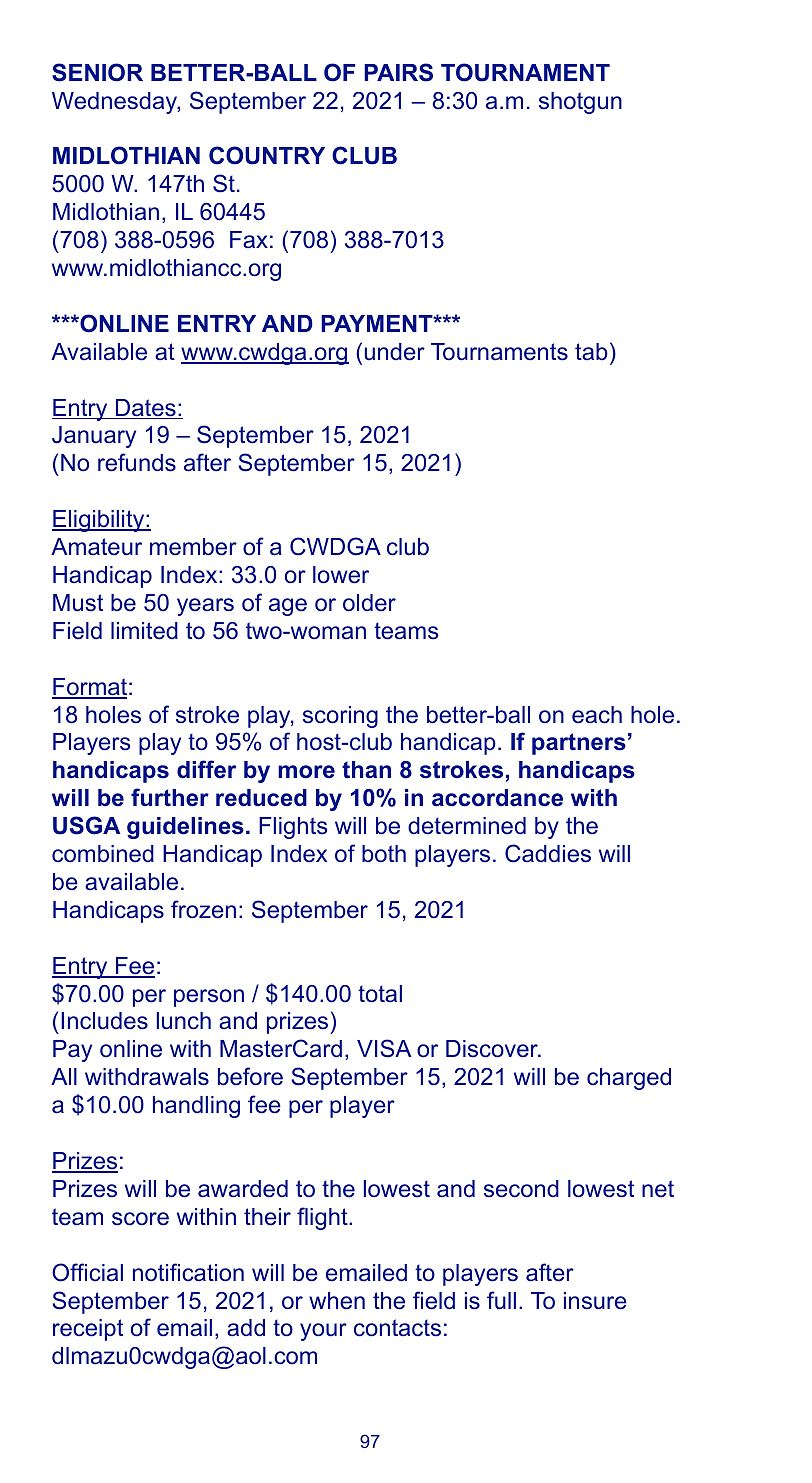 This screenshot has width=812, height=1483. I want to click on insure, so click(595, 1301).
